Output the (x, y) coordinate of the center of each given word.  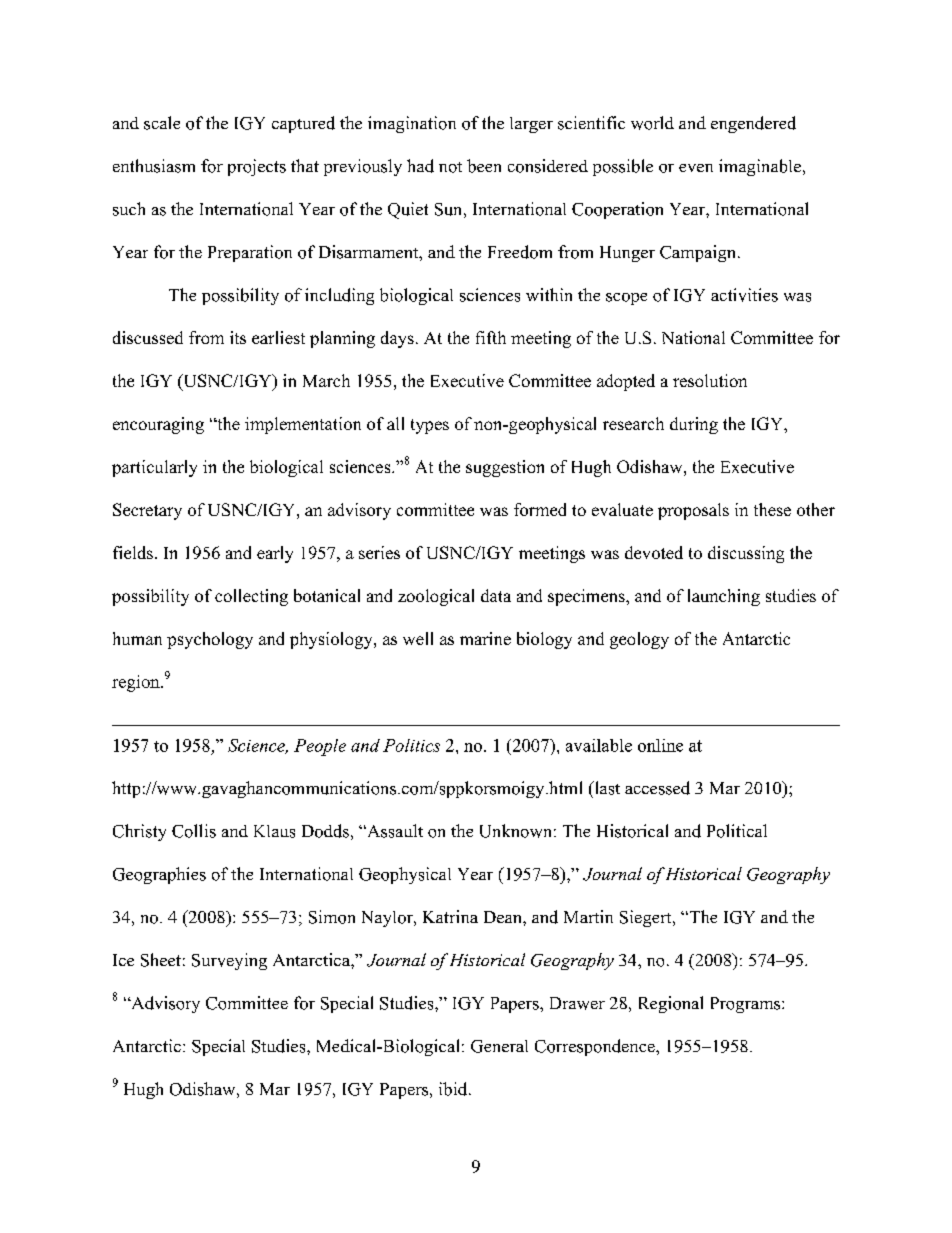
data (496, 595)
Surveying (229, 961)
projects (257, 167)
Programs (747, 1005)
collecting (251, 597)
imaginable (760, 167)
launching (724, 597)
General (499, 1046)
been (484, 166)
